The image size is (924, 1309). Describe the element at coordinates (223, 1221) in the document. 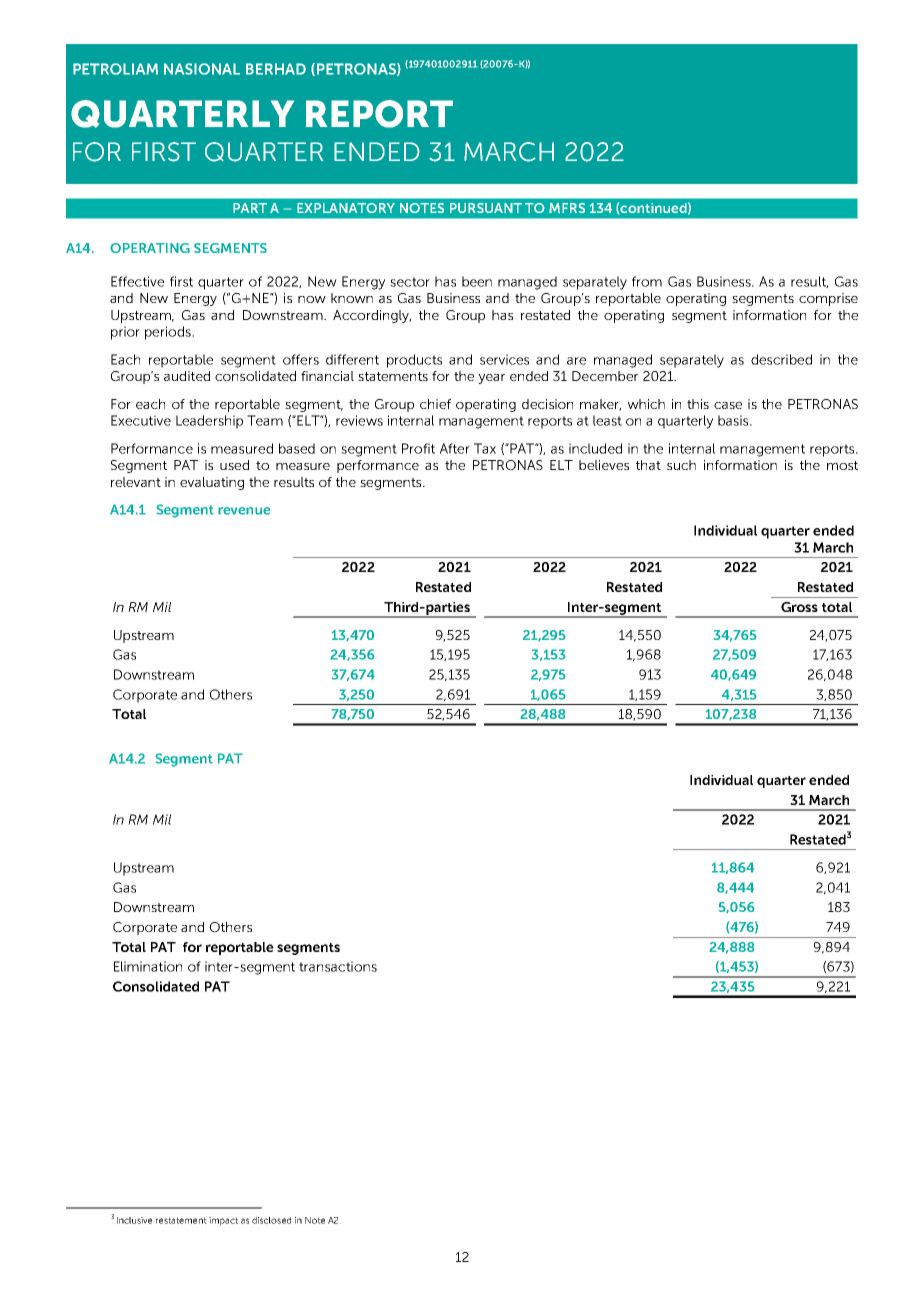

I see `impact` at that location.
